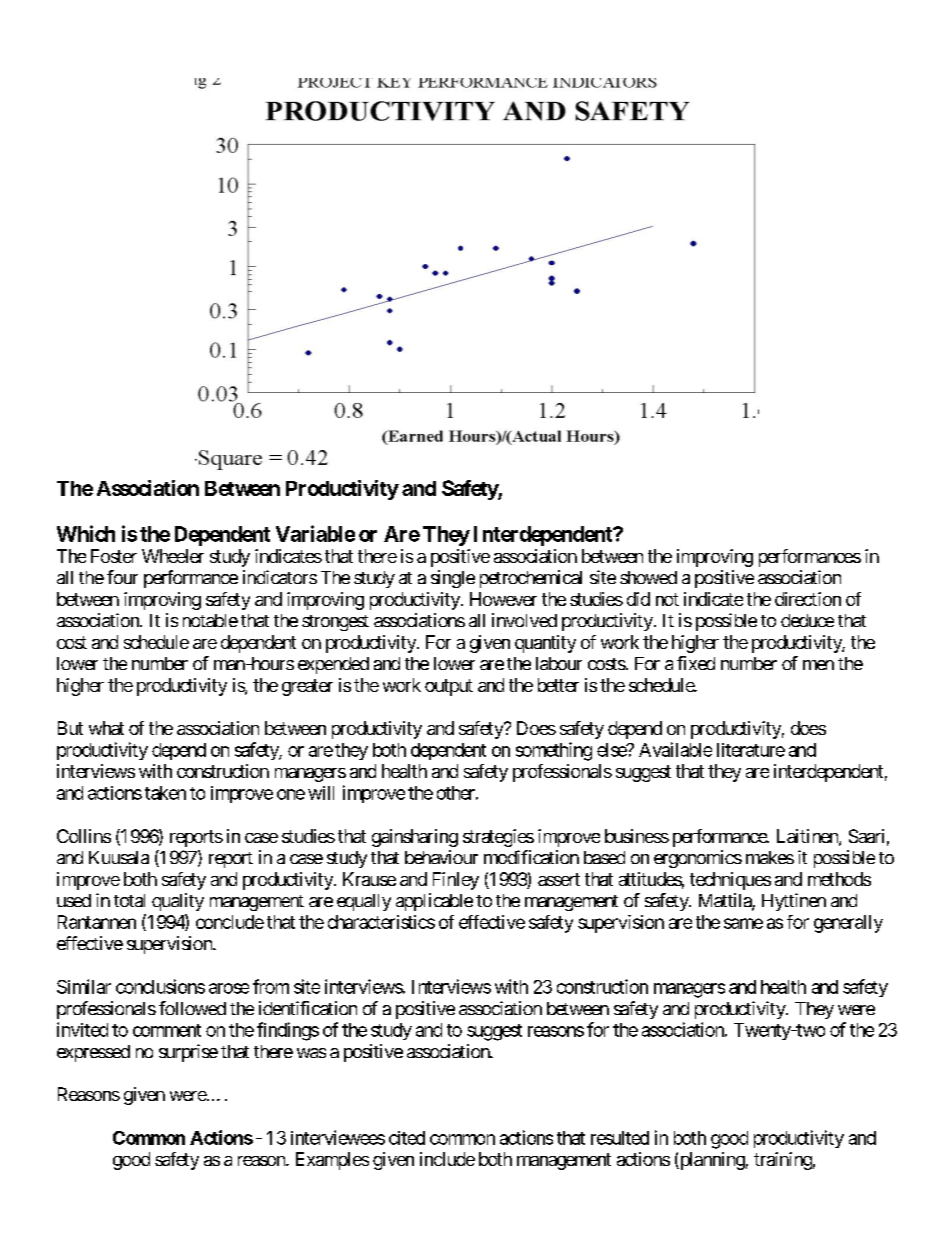 This page has width=952, height=1233. I want to click on applicable, so click(434, 902).
